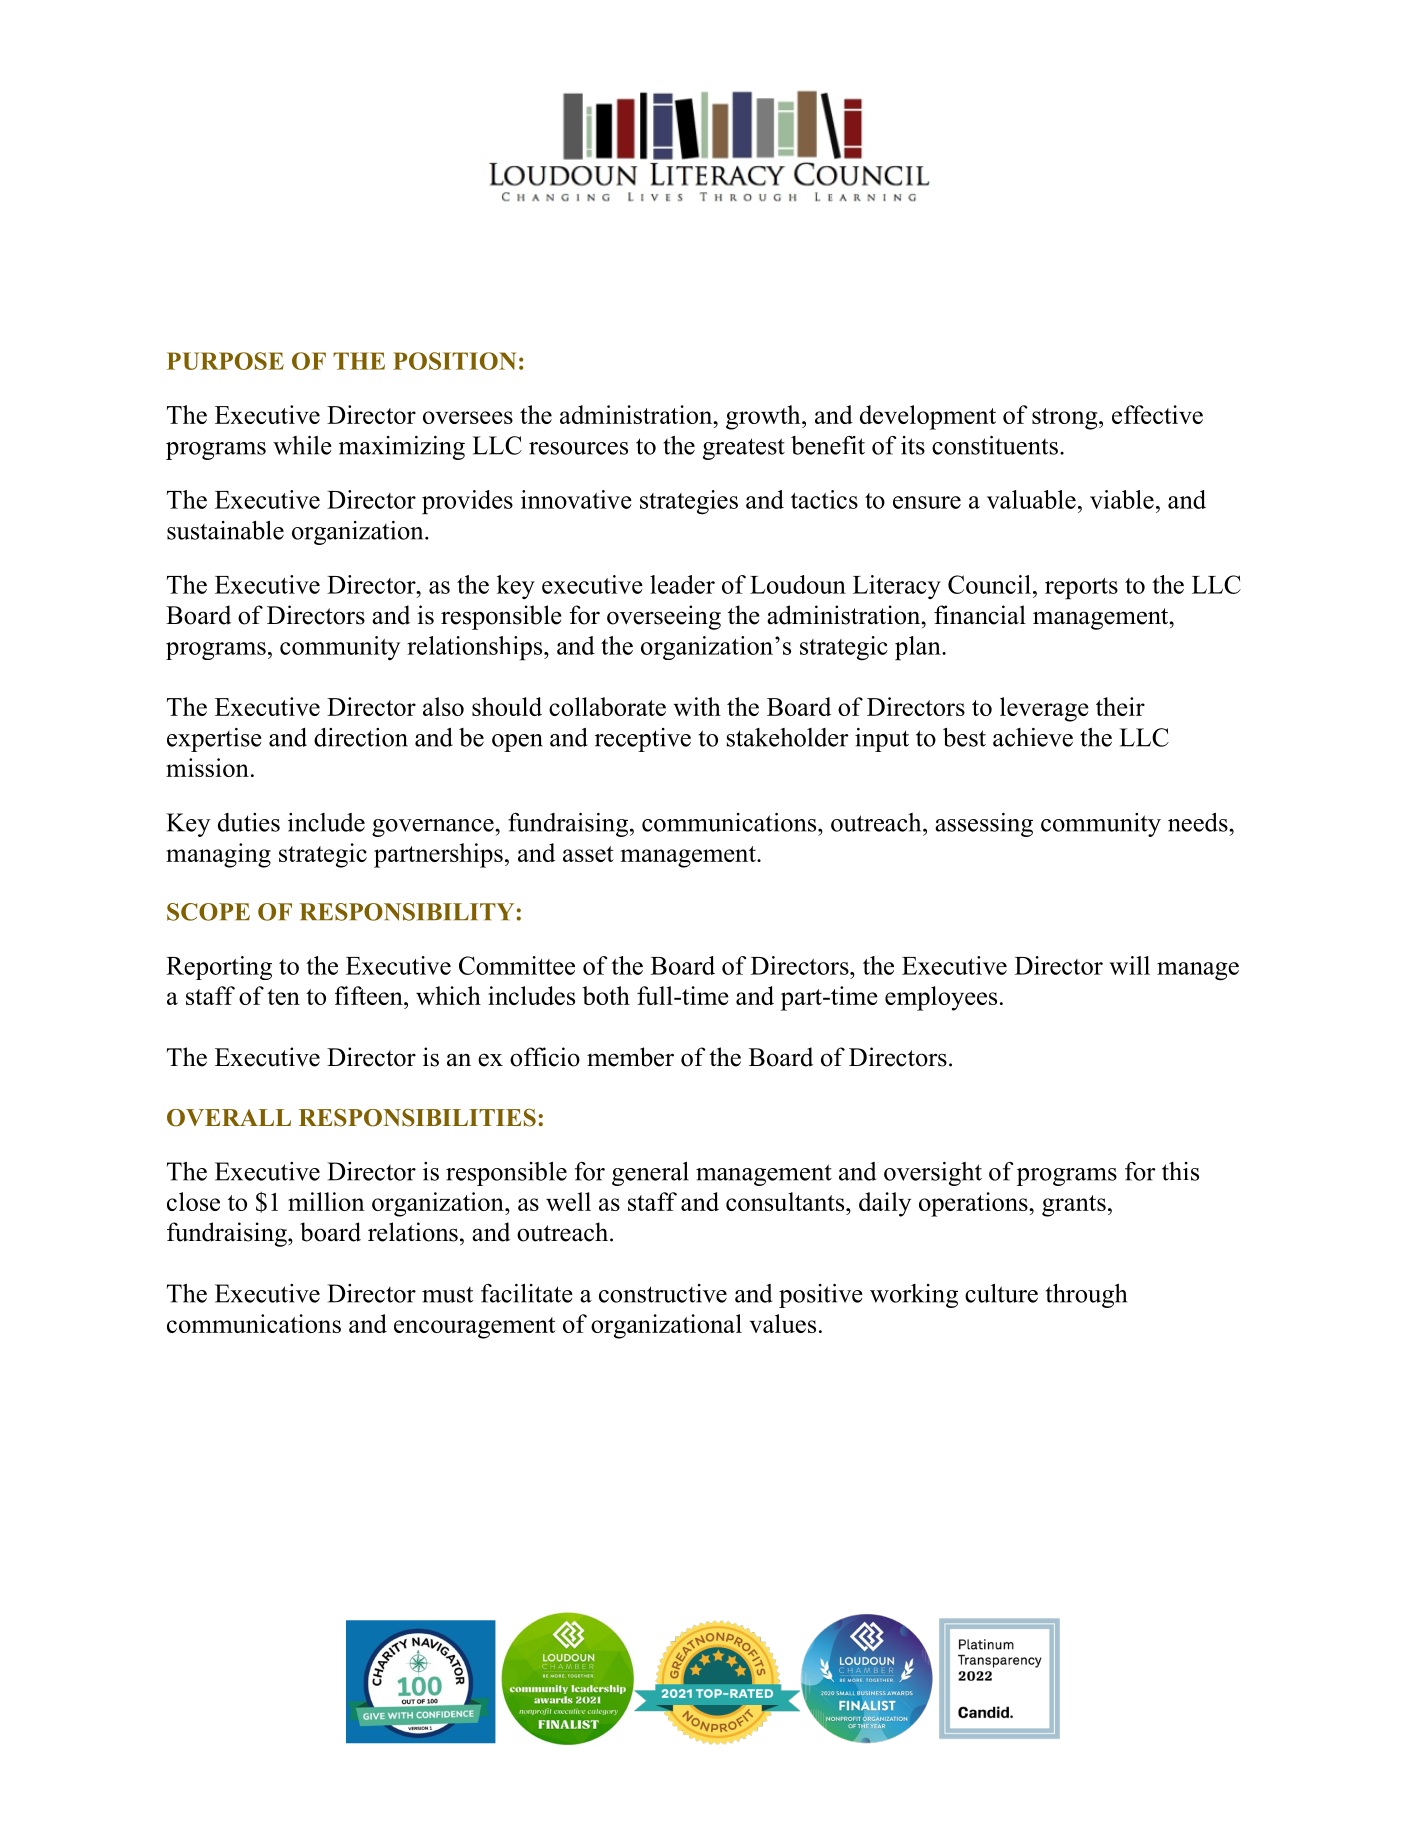 The height and width of the document is (1828, 1412). Describe the element at coordinates (249, 822) in the document. I see `duties` at that location.
